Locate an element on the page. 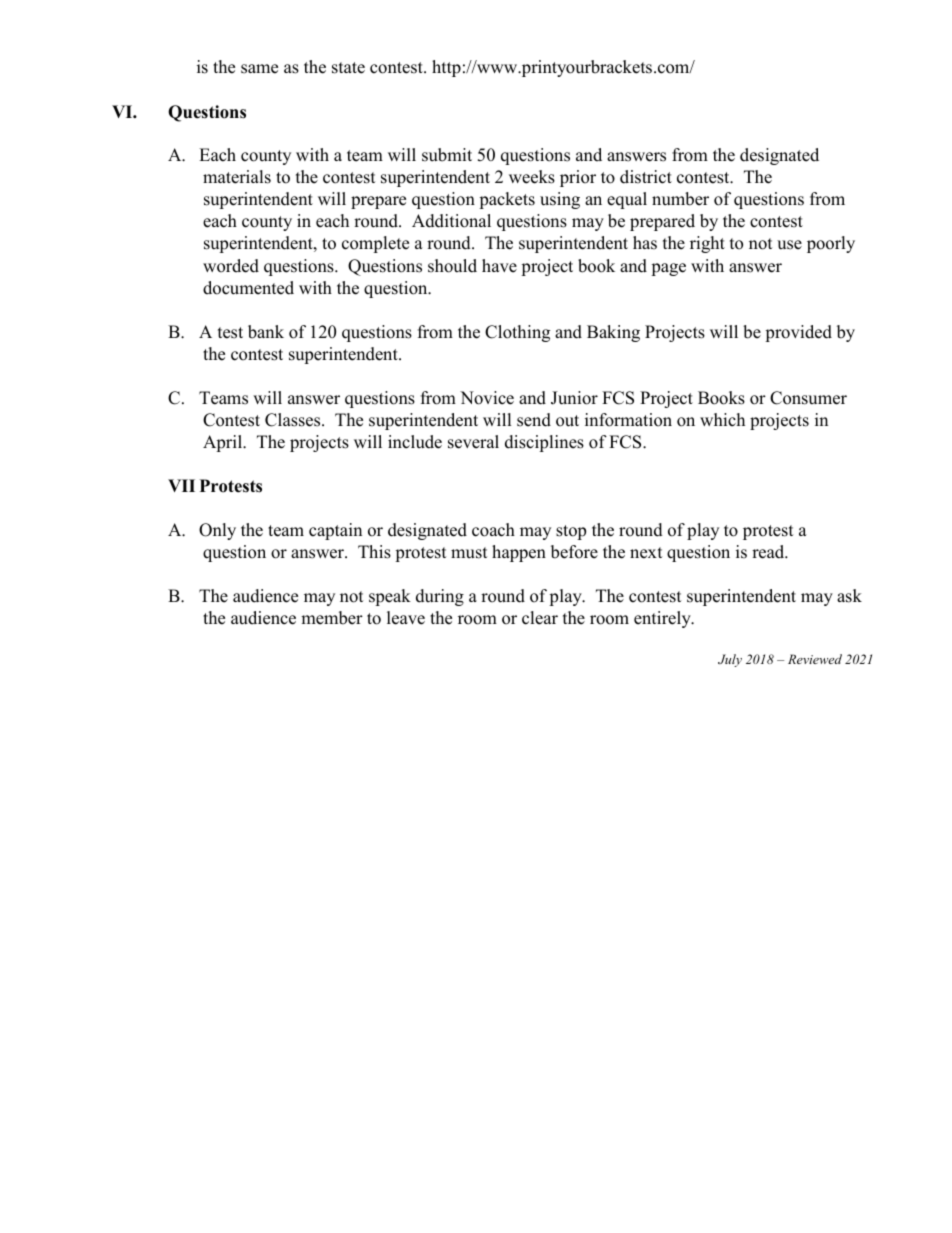  Clothing is located at coordinates (517, 333).
